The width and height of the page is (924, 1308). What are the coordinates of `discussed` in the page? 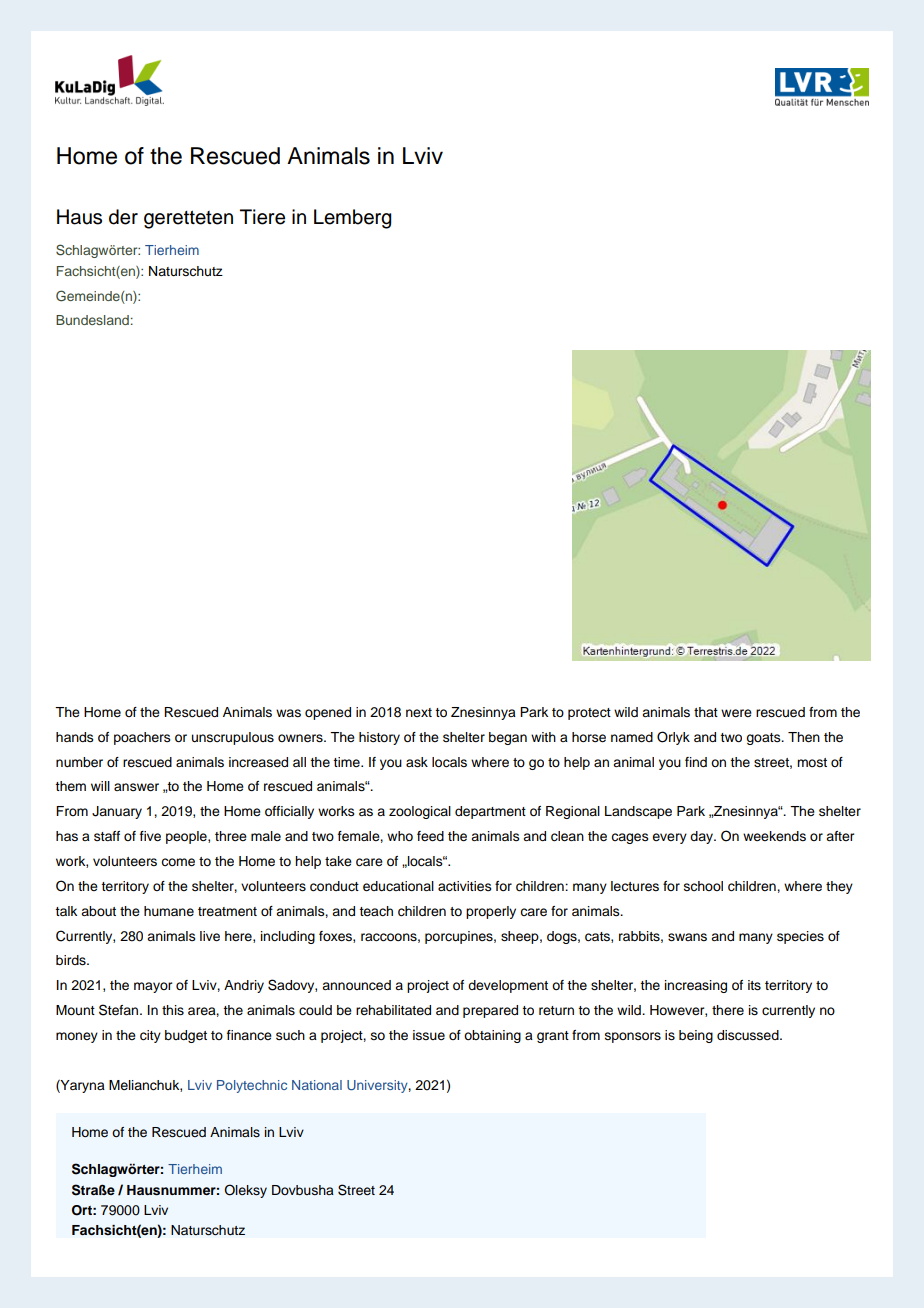 It's located at (749, 1035).
